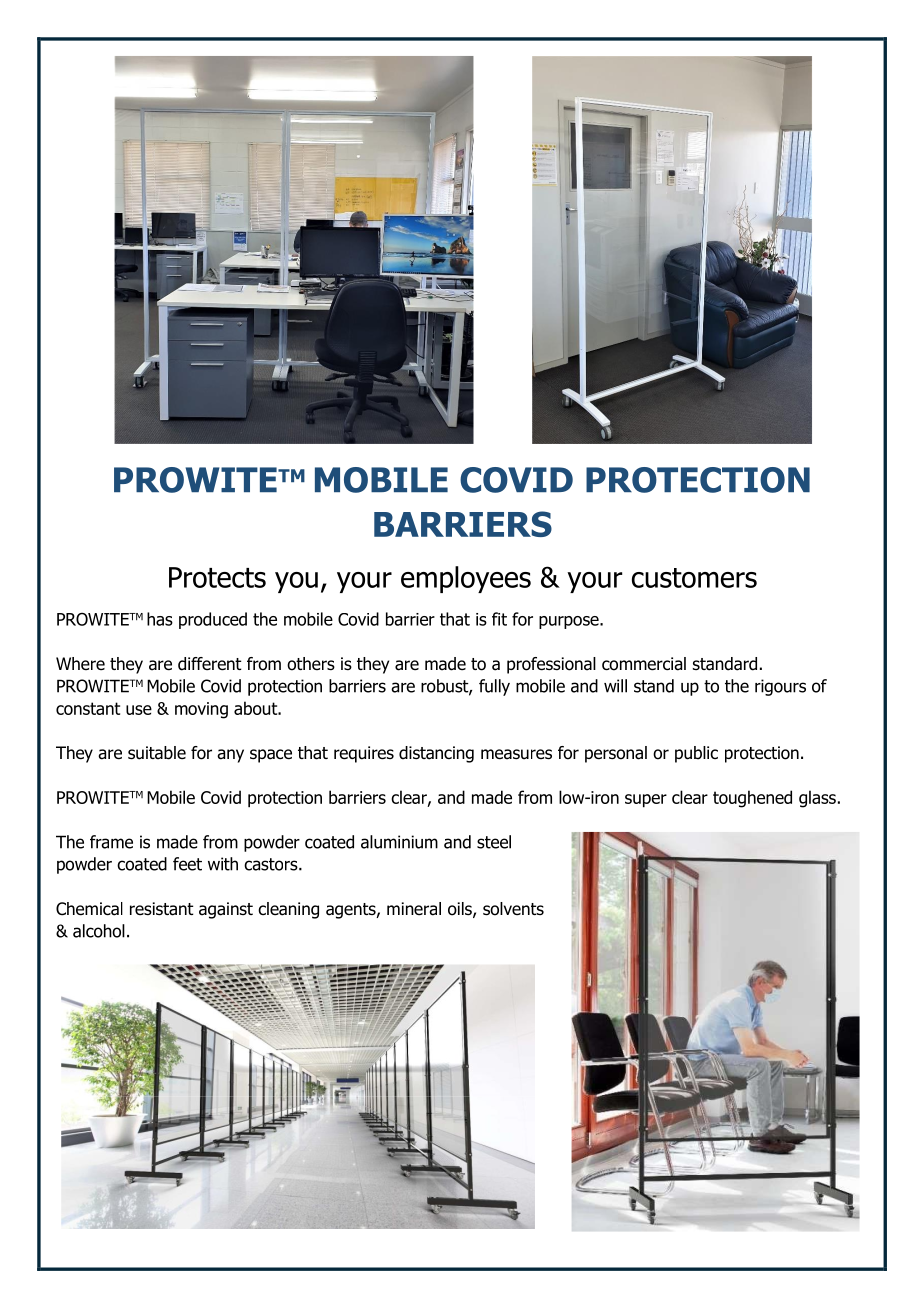 The height and width of the screenshot is (1308, 924). Describe the element at coordinates (752, 799) in the screenshot. I see `toughened` at that location.
